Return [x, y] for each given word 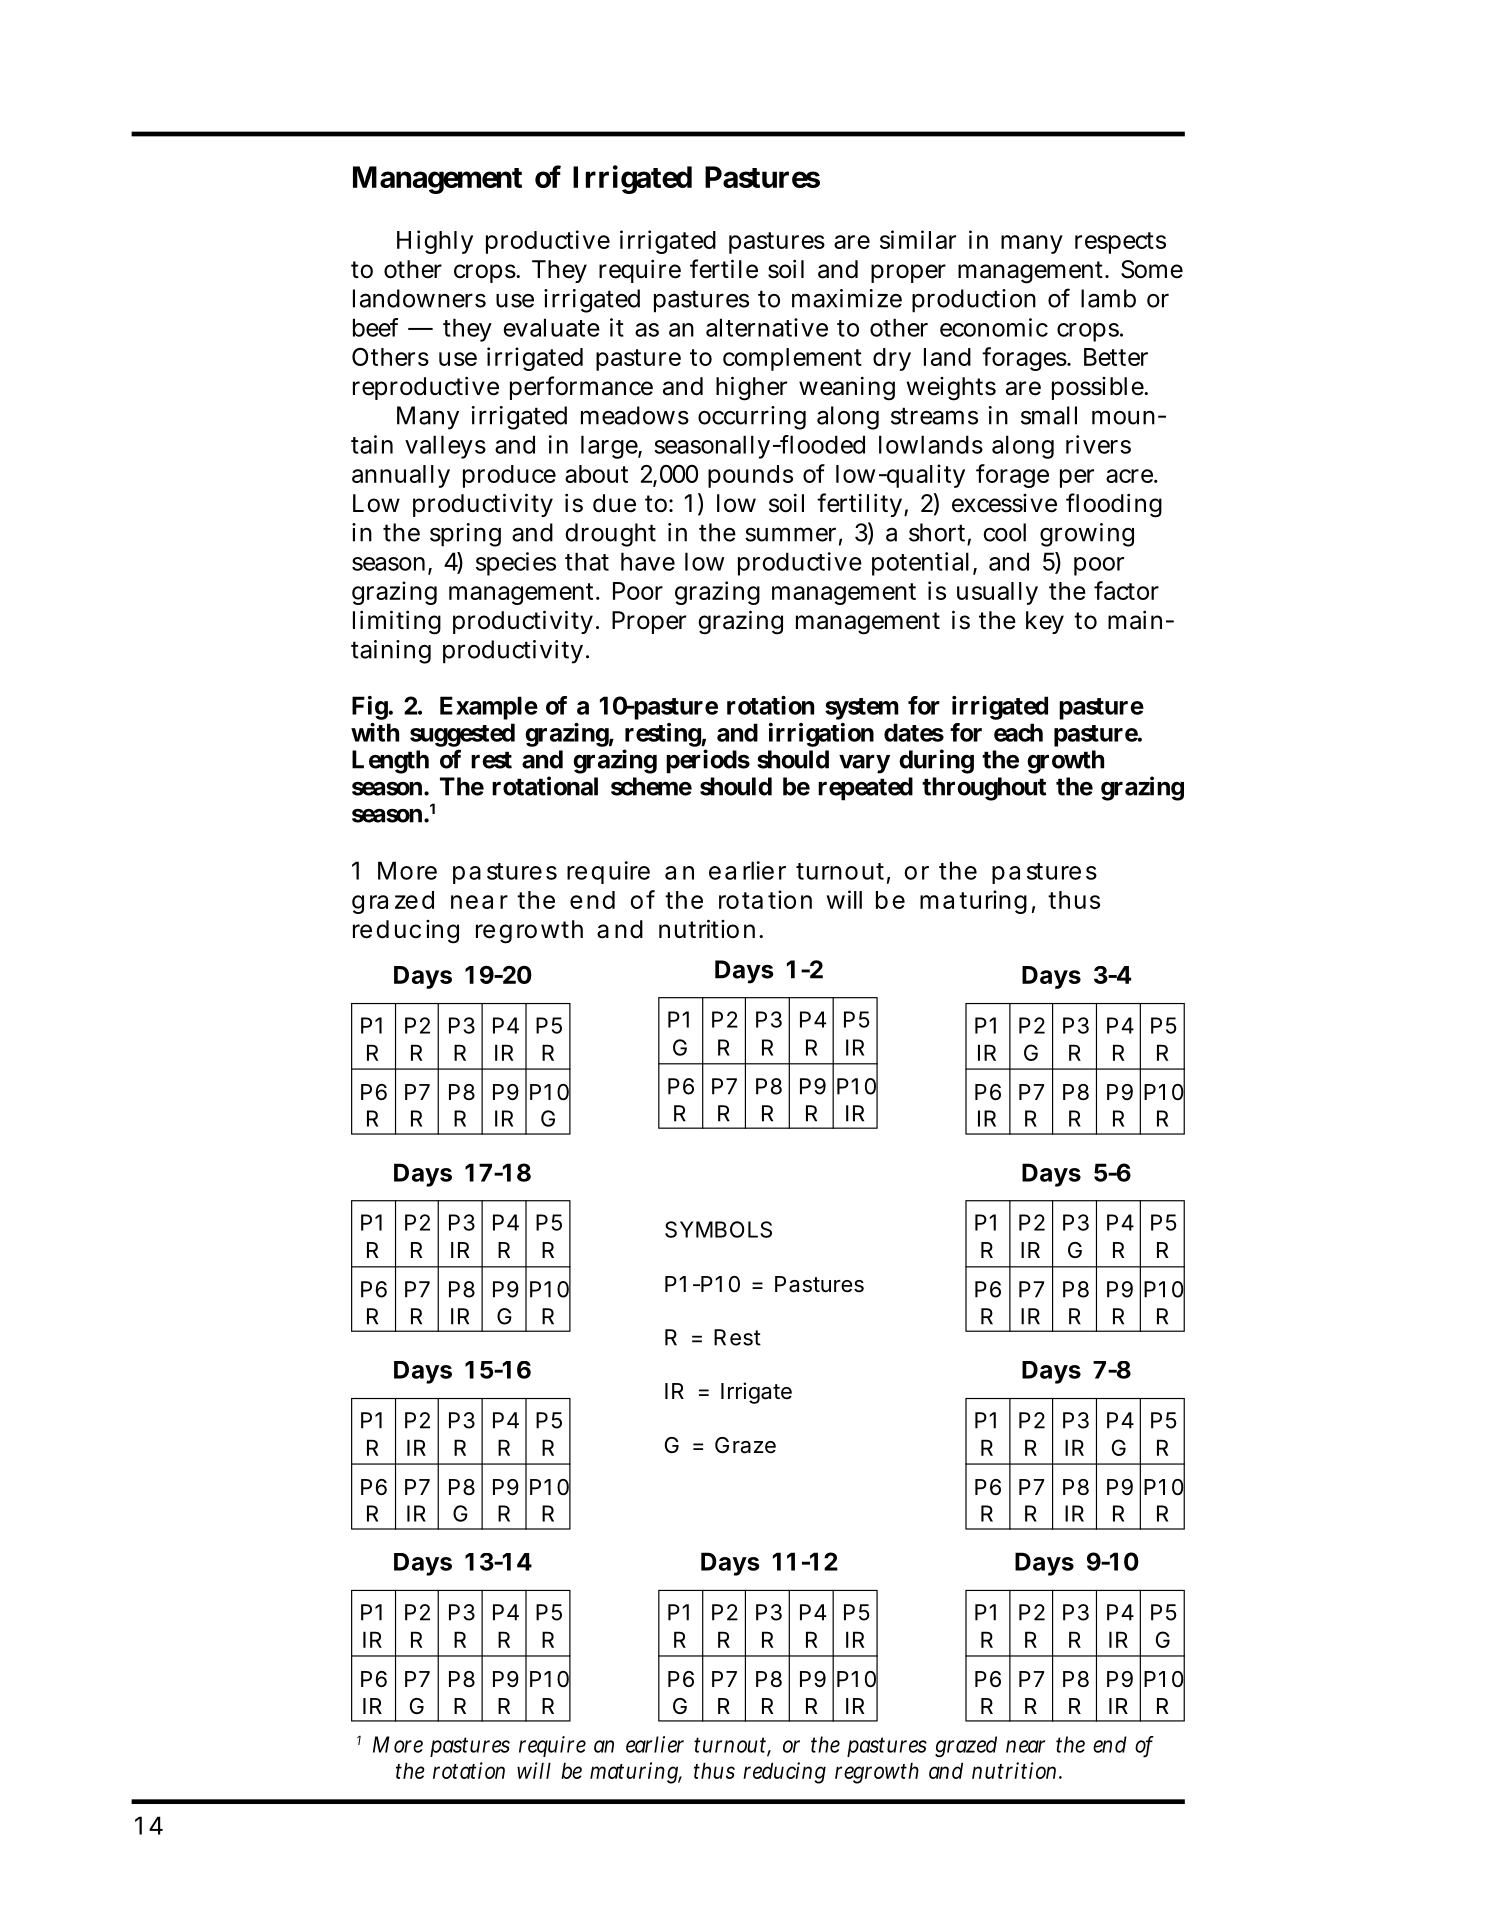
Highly [435, 242]
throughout [984, 789]
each [1018, 732]
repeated [865, 789]
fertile [724, 269]
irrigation [821, 735]
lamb [1108, 298]
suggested [462, 735]
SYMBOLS [718, 1229]
